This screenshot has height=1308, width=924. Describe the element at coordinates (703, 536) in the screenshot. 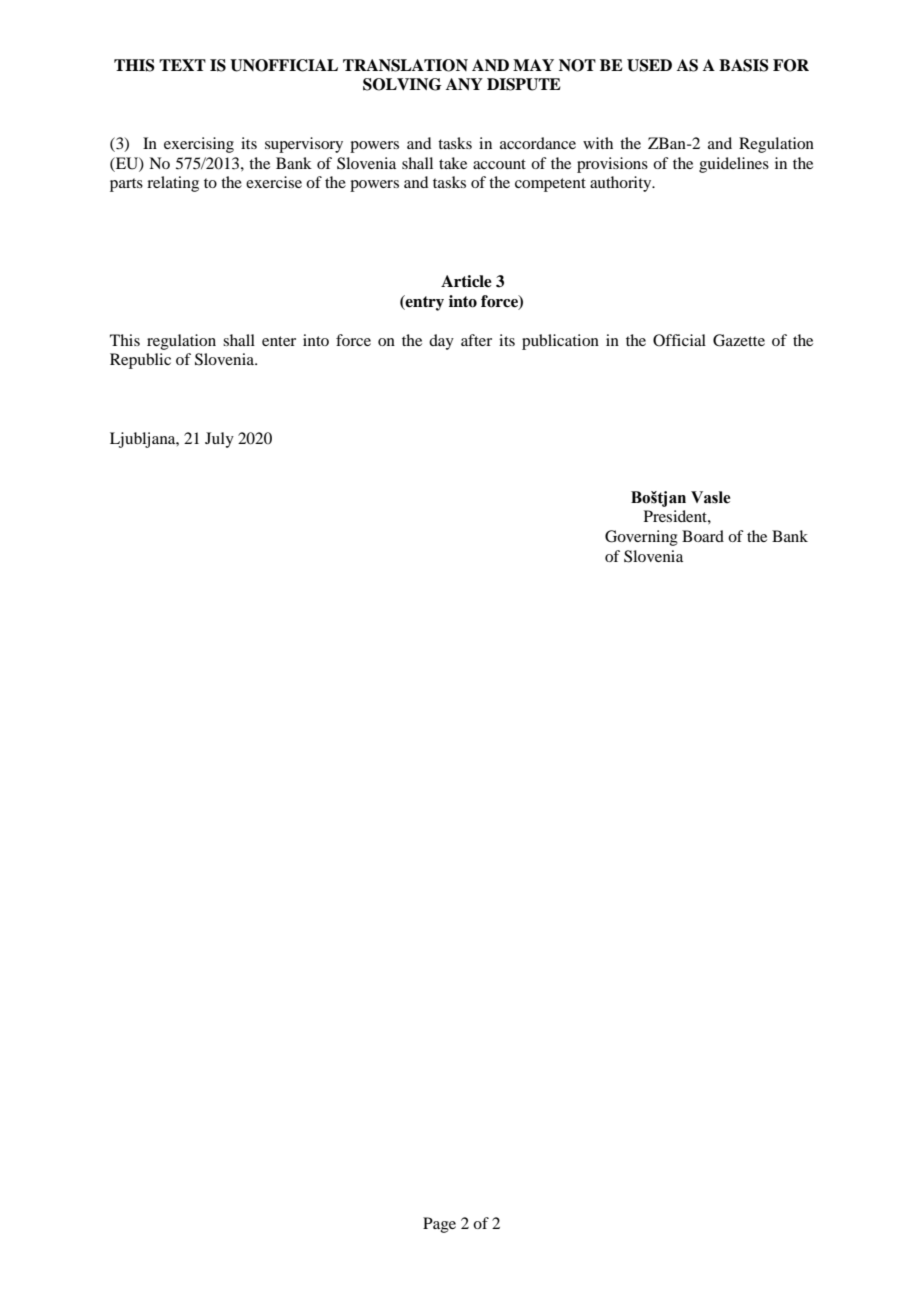

I see `Board` at that location.
